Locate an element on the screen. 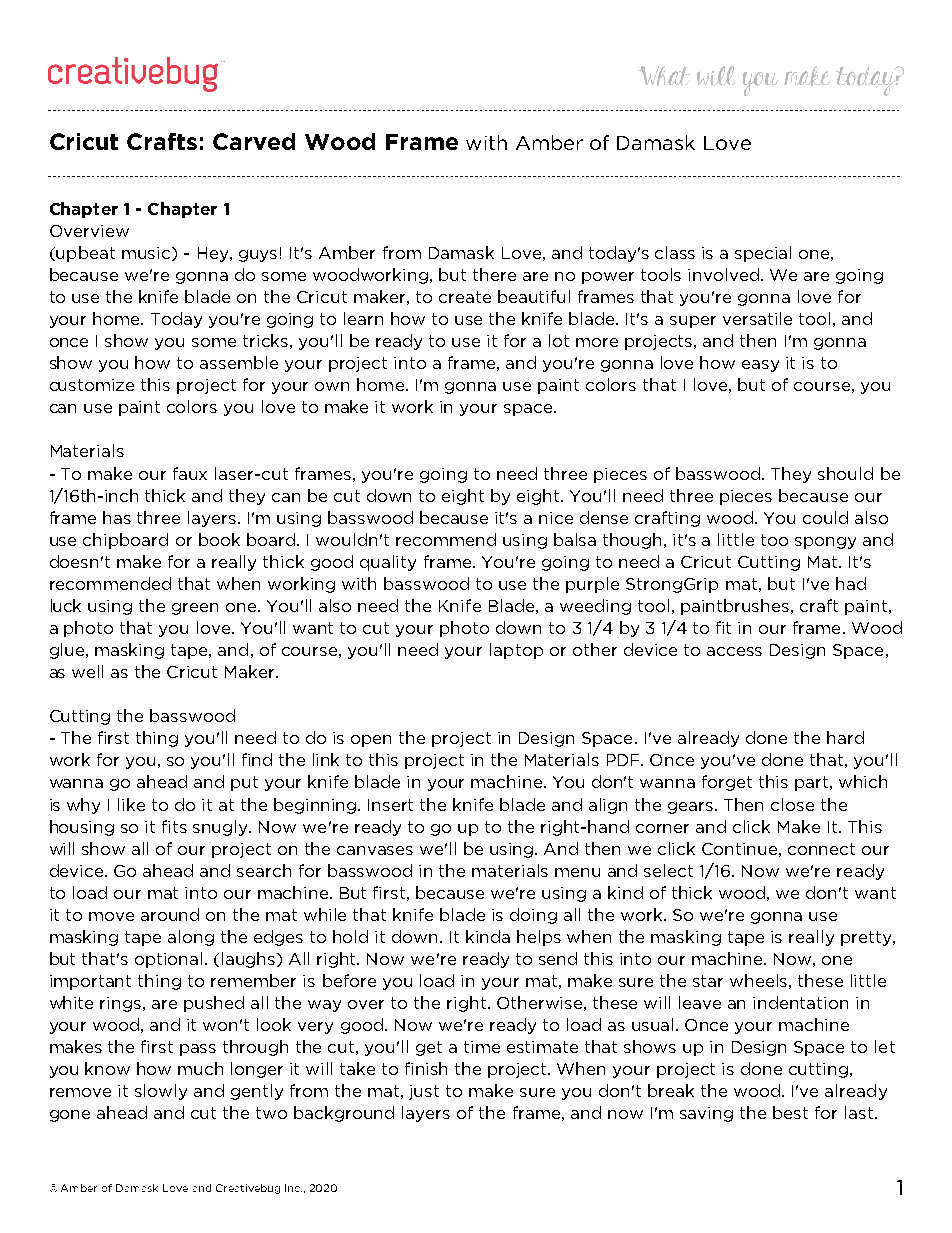 This screenshot has height=1233, width=952. Carved is located at coordinates (254, 141).
